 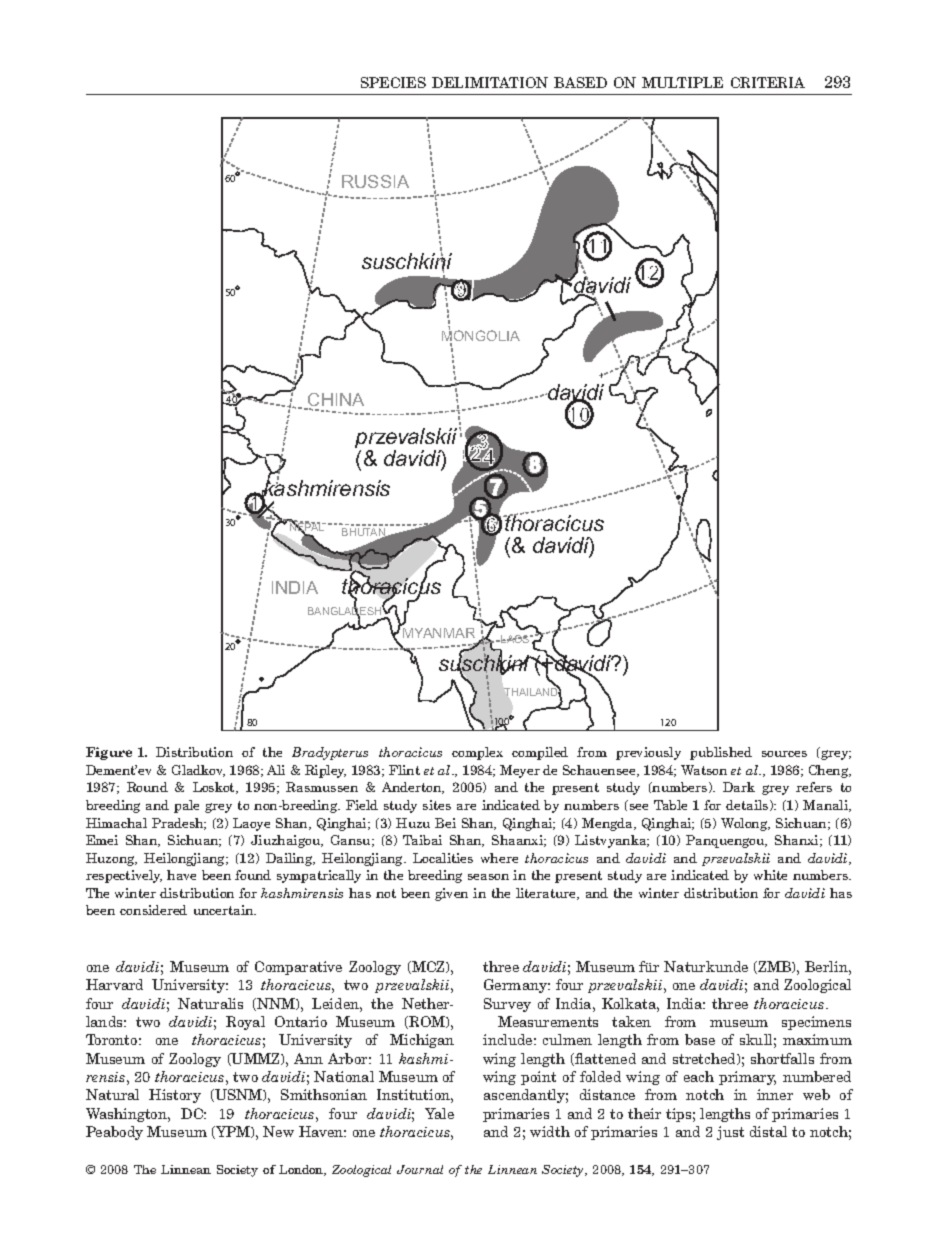 What do you see at coordinates (437, 805) in the screenshot?
I see `sites` at bounding box center [437, 805].
